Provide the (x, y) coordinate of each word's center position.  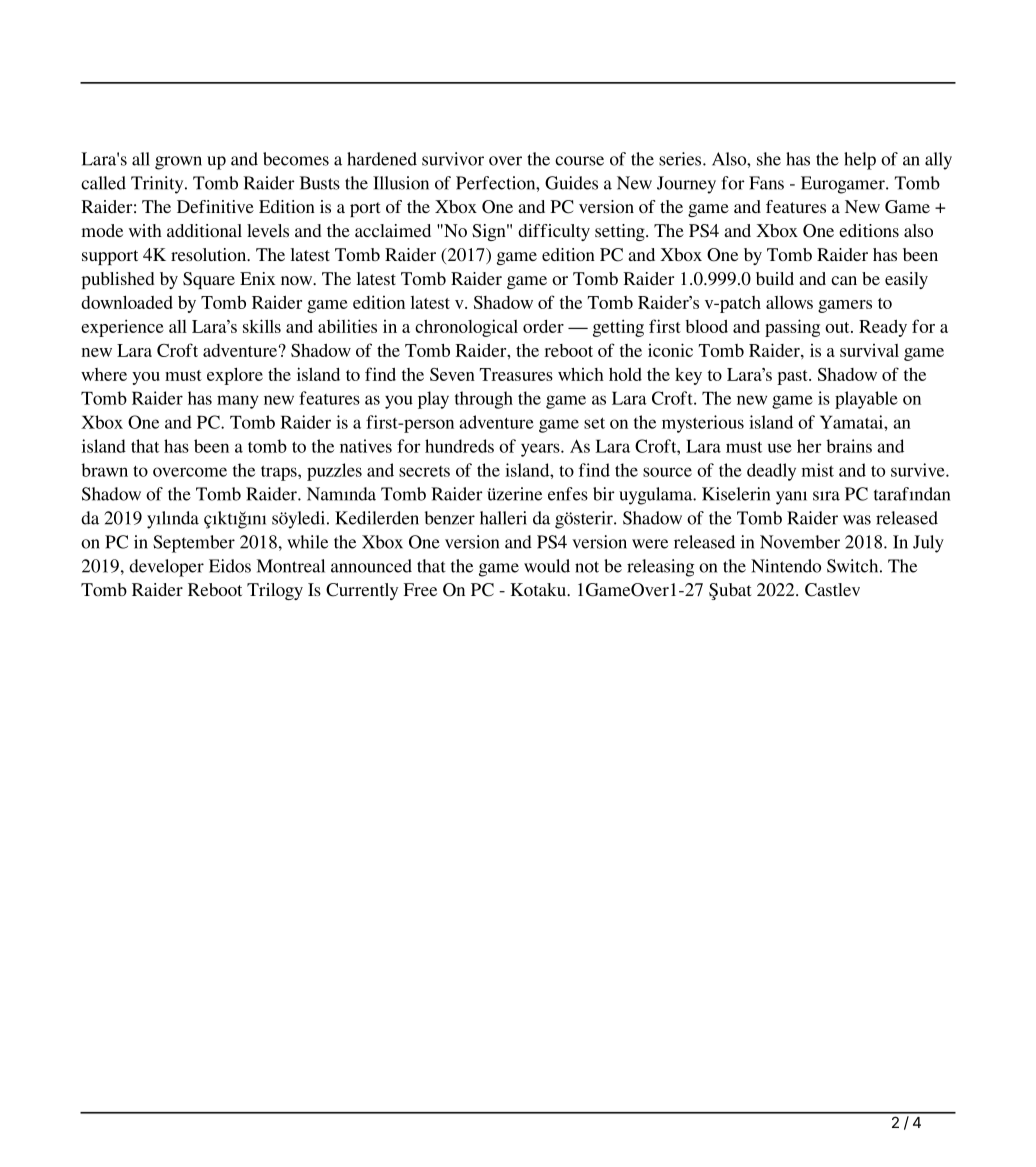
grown (178, 163)
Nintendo (786, 566)
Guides (571, 183)
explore (235, 376)
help (860, 161)
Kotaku (539, 589)
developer (166, 568)
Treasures (516, 374)
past (793, 377)
